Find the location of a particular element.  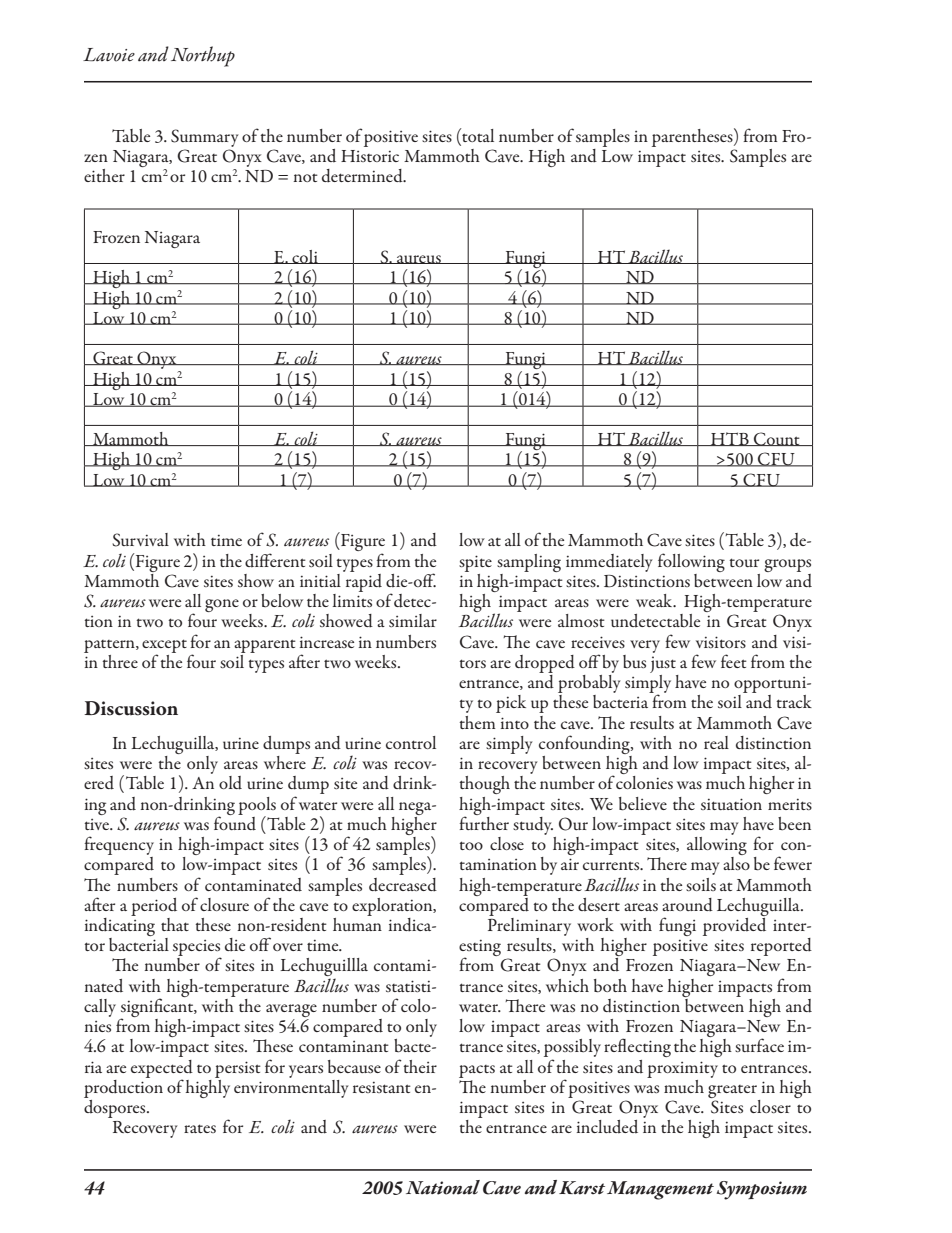

rates is located at coordinates (200, 1128).
